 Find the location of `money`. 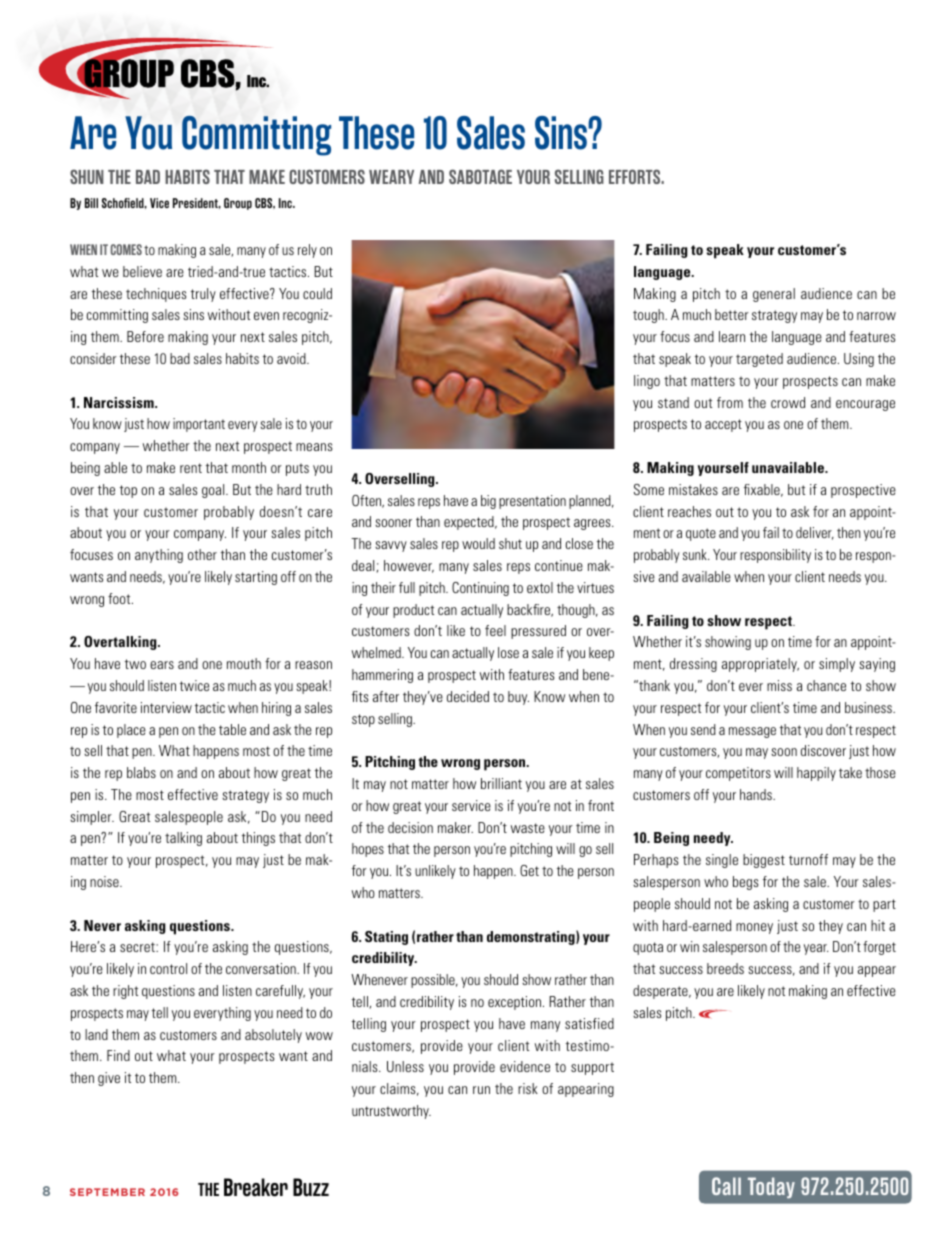

money is located at coordinates (754, 928).
